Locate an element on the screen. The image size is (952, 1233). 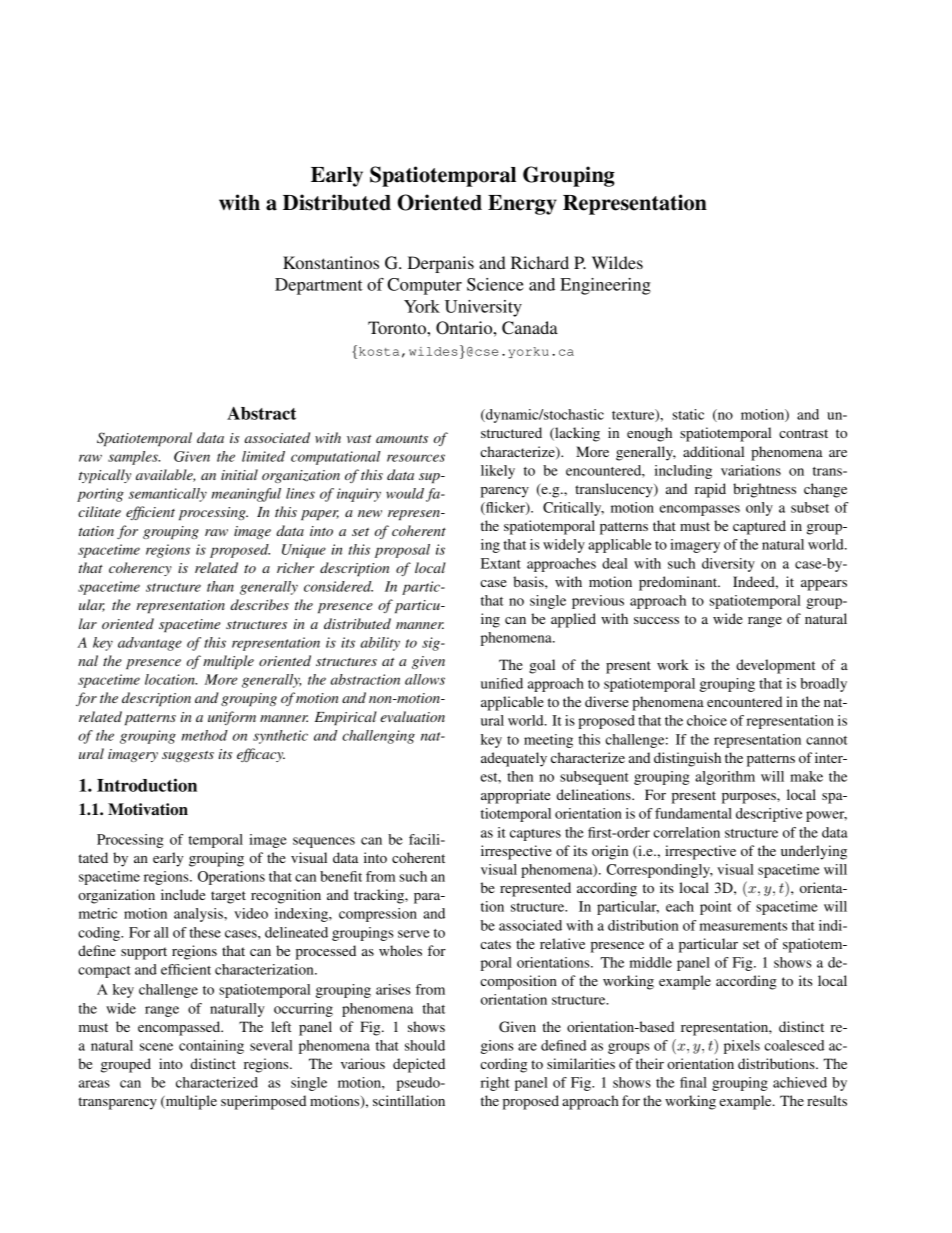
would is located at coordinates (406, 495).
